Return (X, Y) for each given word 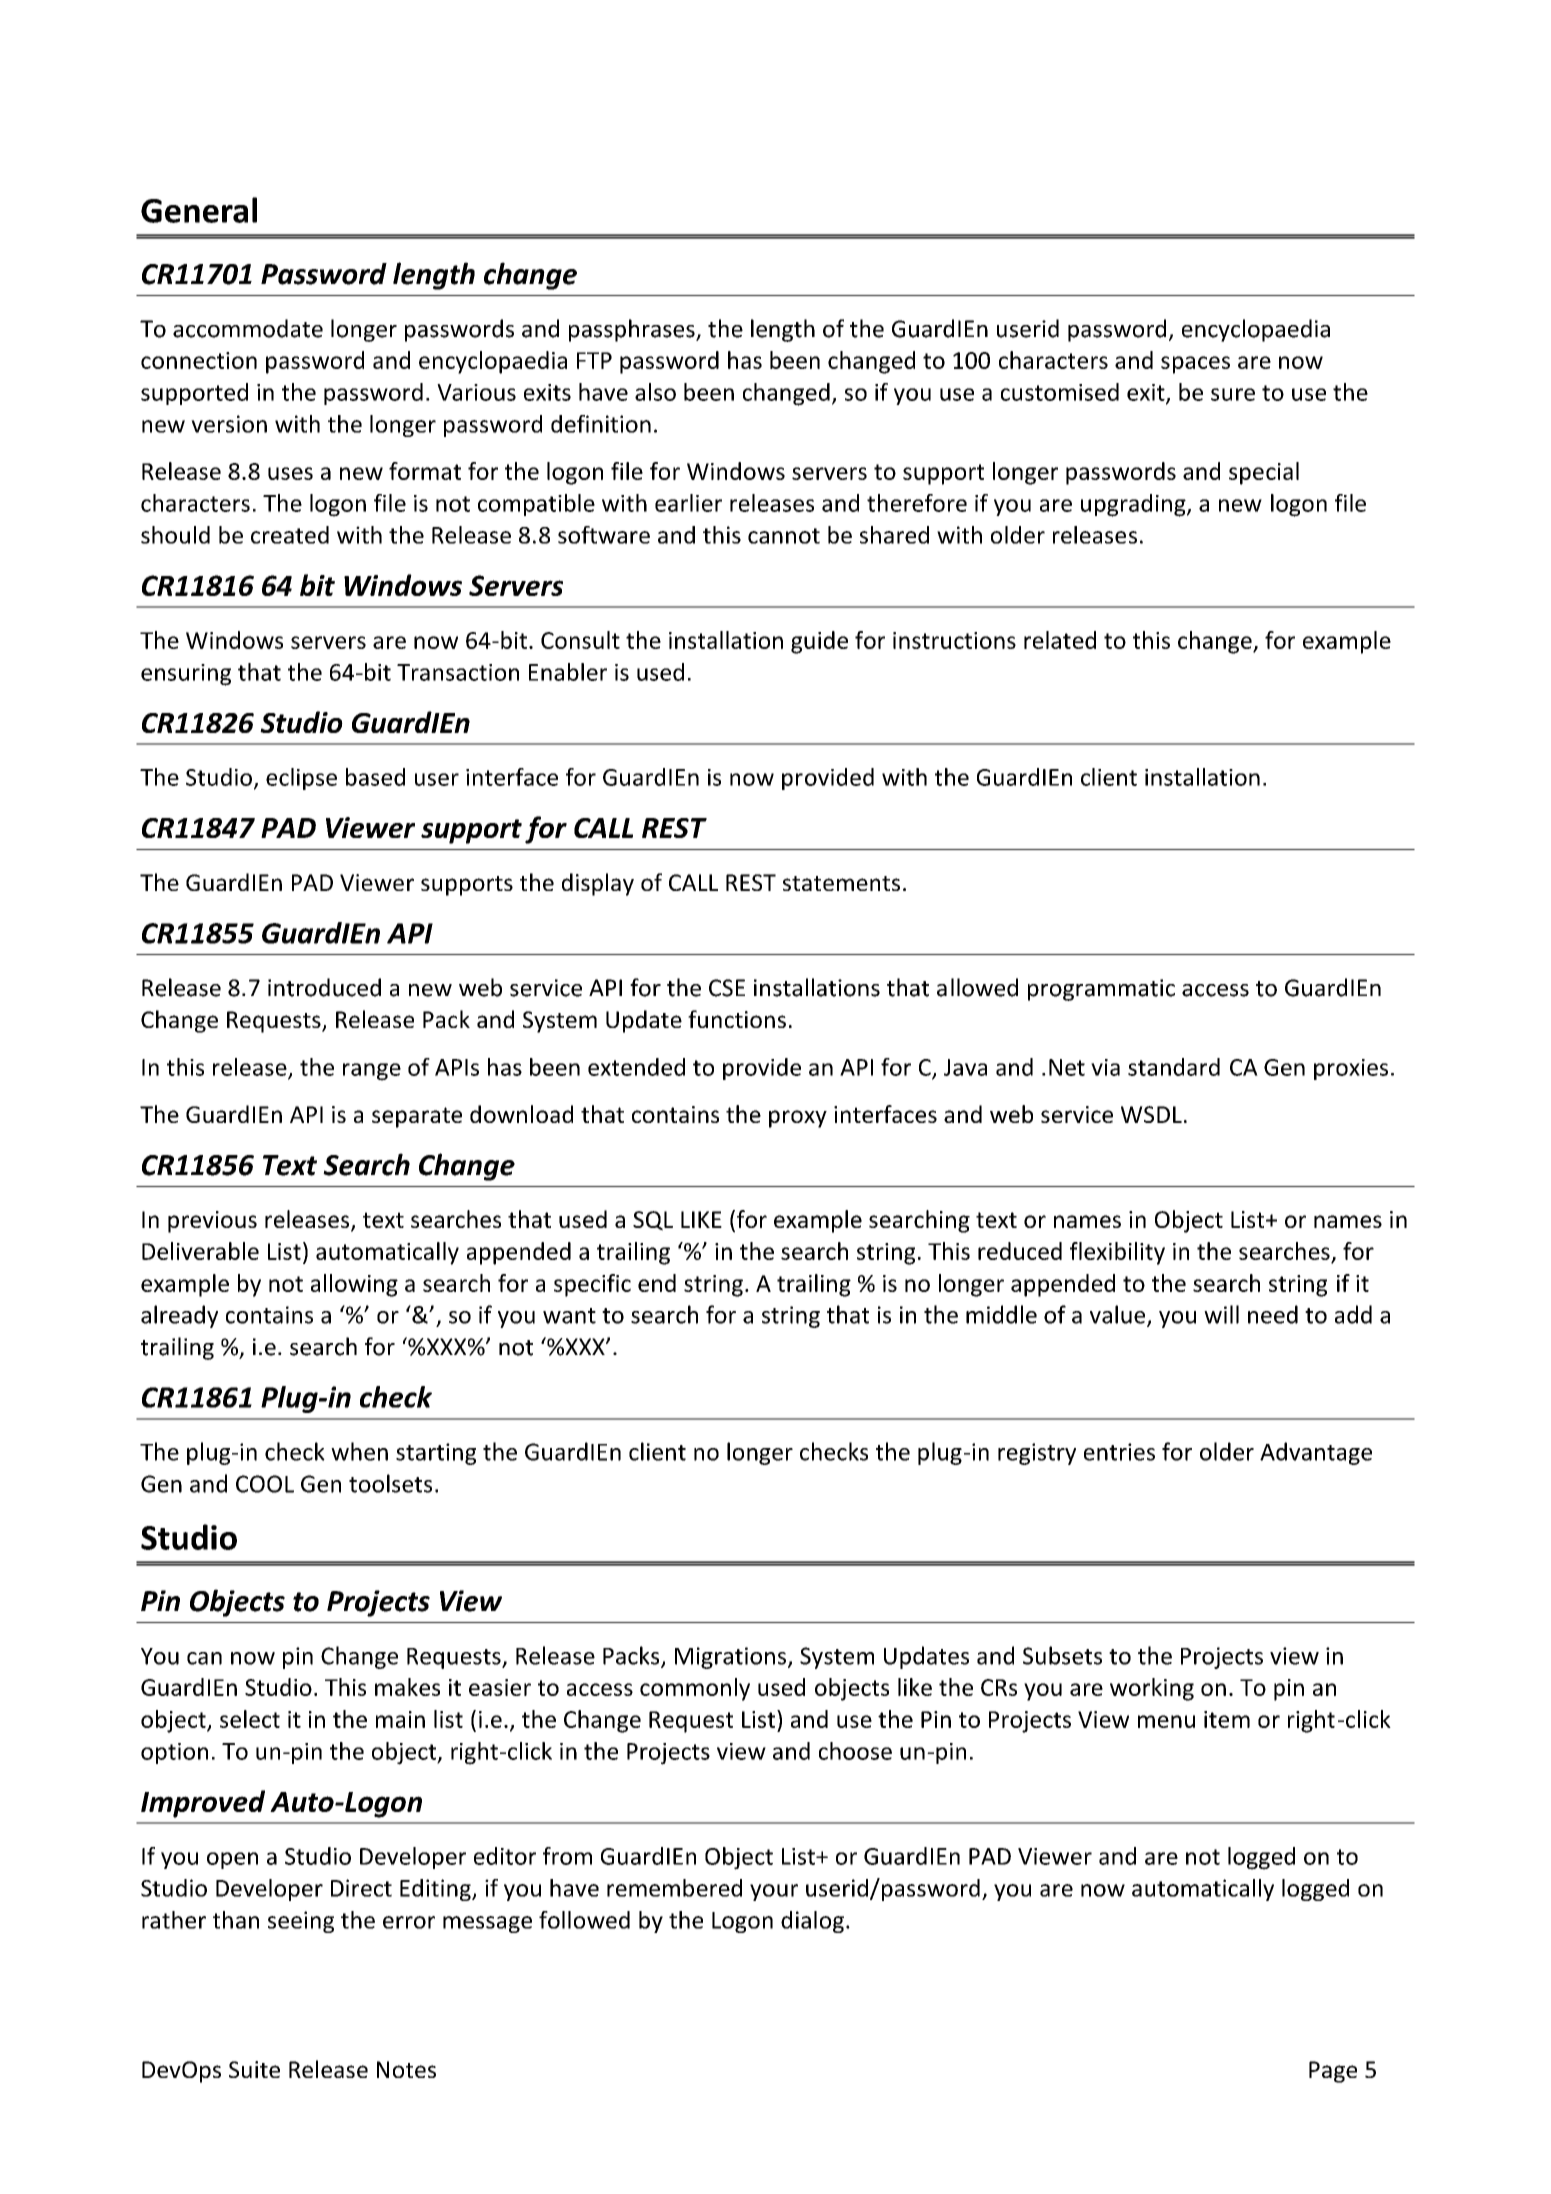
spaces (1195, 365)
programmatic (1101, 990)
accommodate (248, 328)
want (569, 1316)
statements (841, 883)
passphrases (633, 330)
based (375, 777)
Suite (254, 2069)
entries (1119, 1452)
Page (1333, 2072)
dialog (812, 1922)
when (359, 1451)
